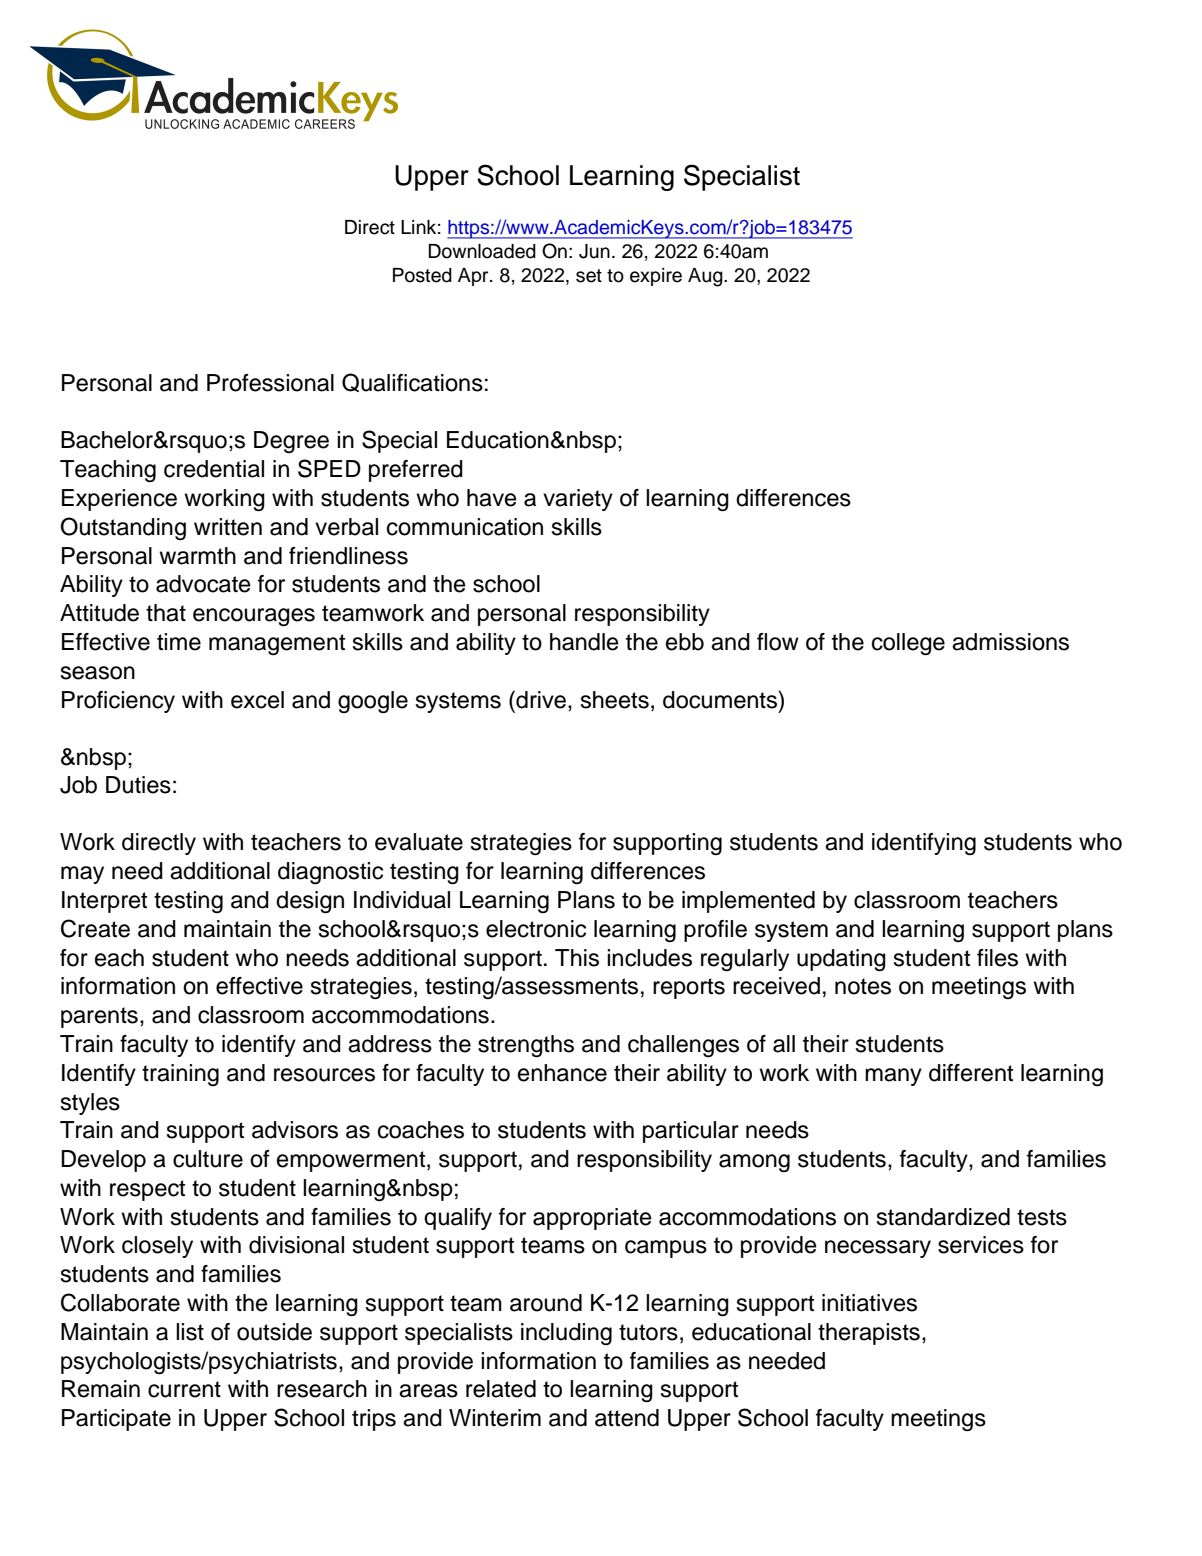 This page has height=1556, width=1202. What do you see at coordinates (706, 277) in the page?
I see `Aug` at bounding box center [706, 277].
